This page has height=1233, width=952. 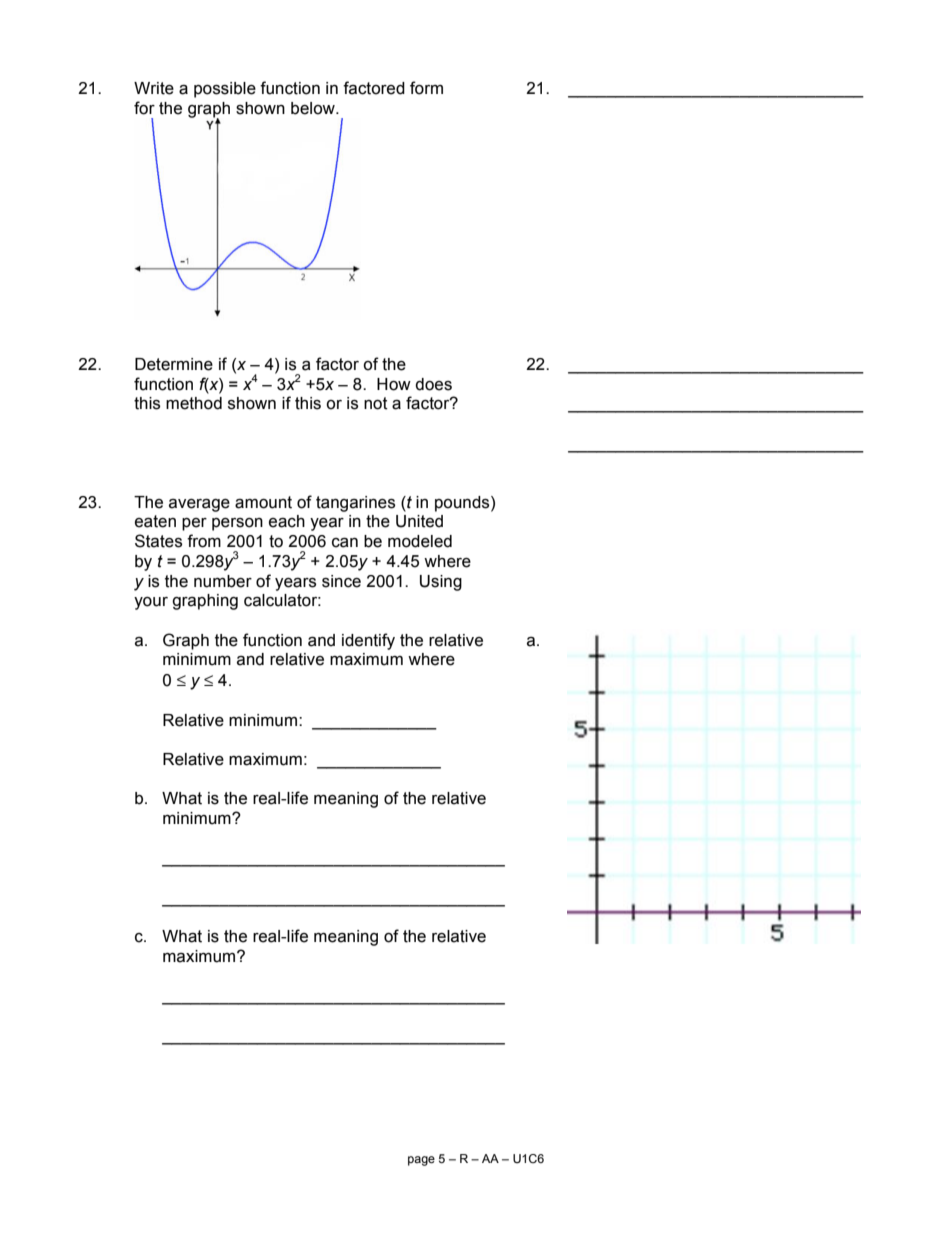 What do you see at coordinates (376, 403) in the page?
I see `not` at bounding box center [376, 403].
